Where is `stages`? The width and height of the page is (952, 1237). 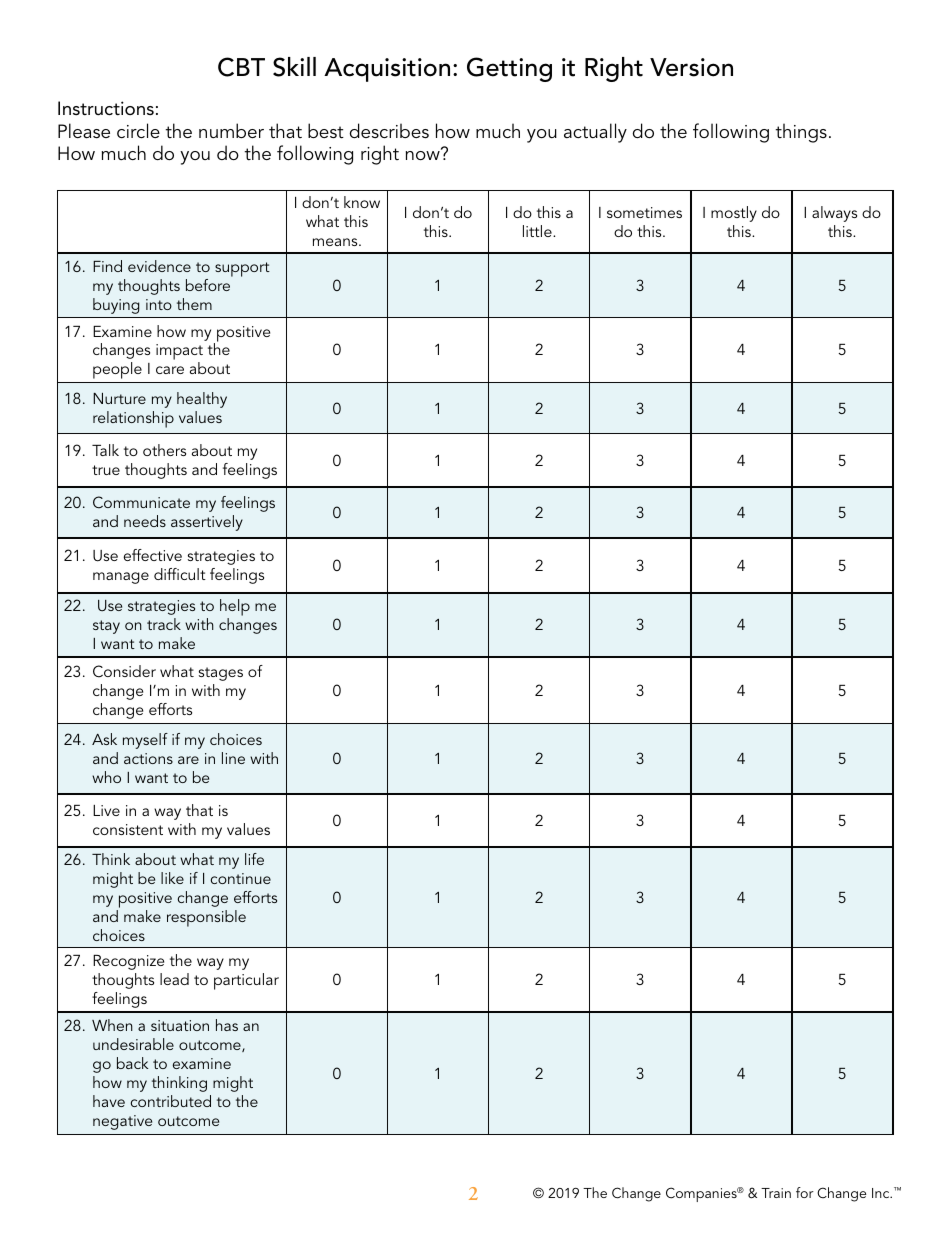
stages is located at coordinates (221, 674).
